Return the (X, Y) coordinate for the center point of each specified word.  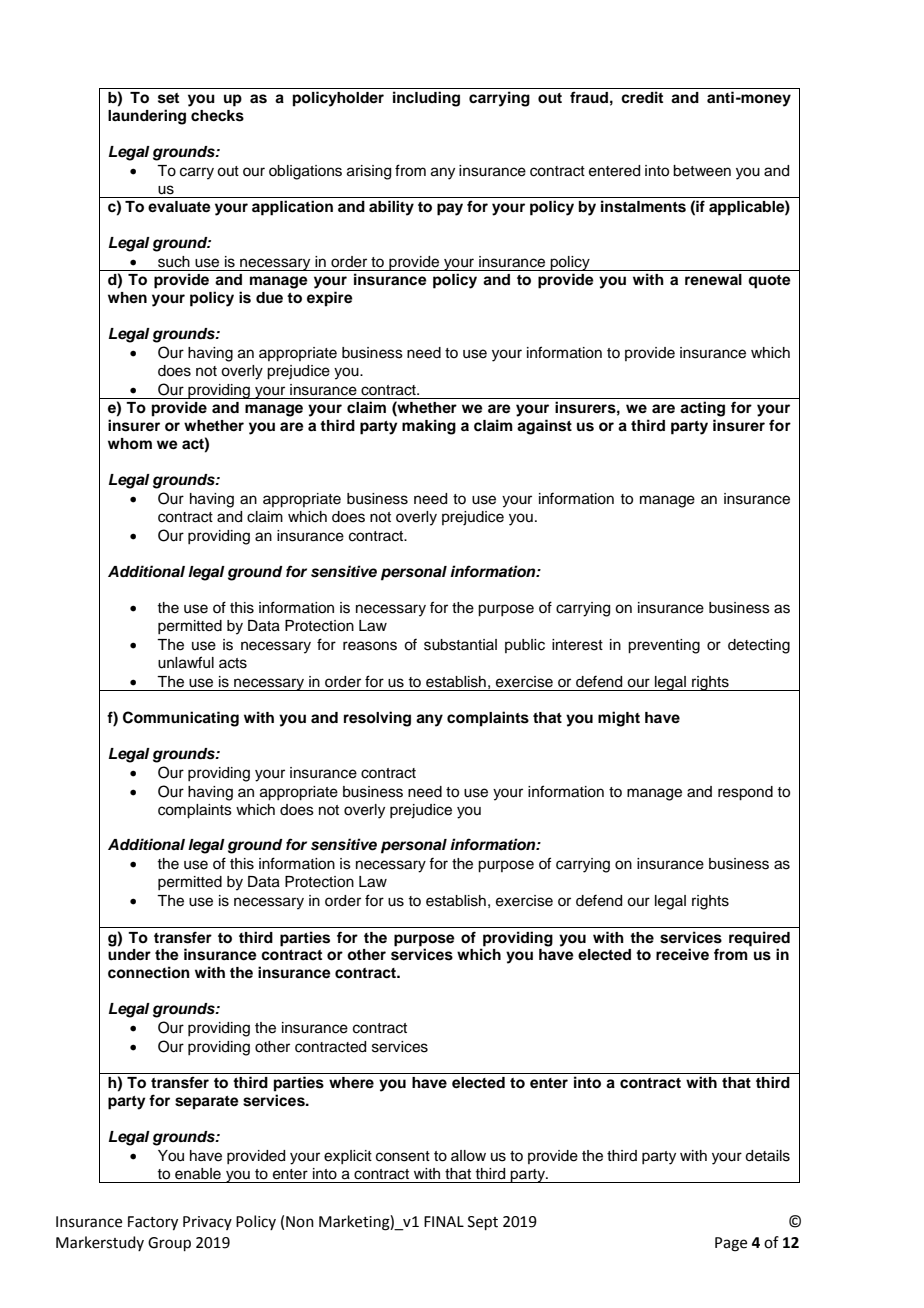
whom (130, 443)
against (544, 427)
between (702, 171)
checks (217, 116)
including (426, 99)
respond (745, 793)
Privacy (207, 1223)
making (429, 427)
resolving (377, 719)
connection (149, 972)
